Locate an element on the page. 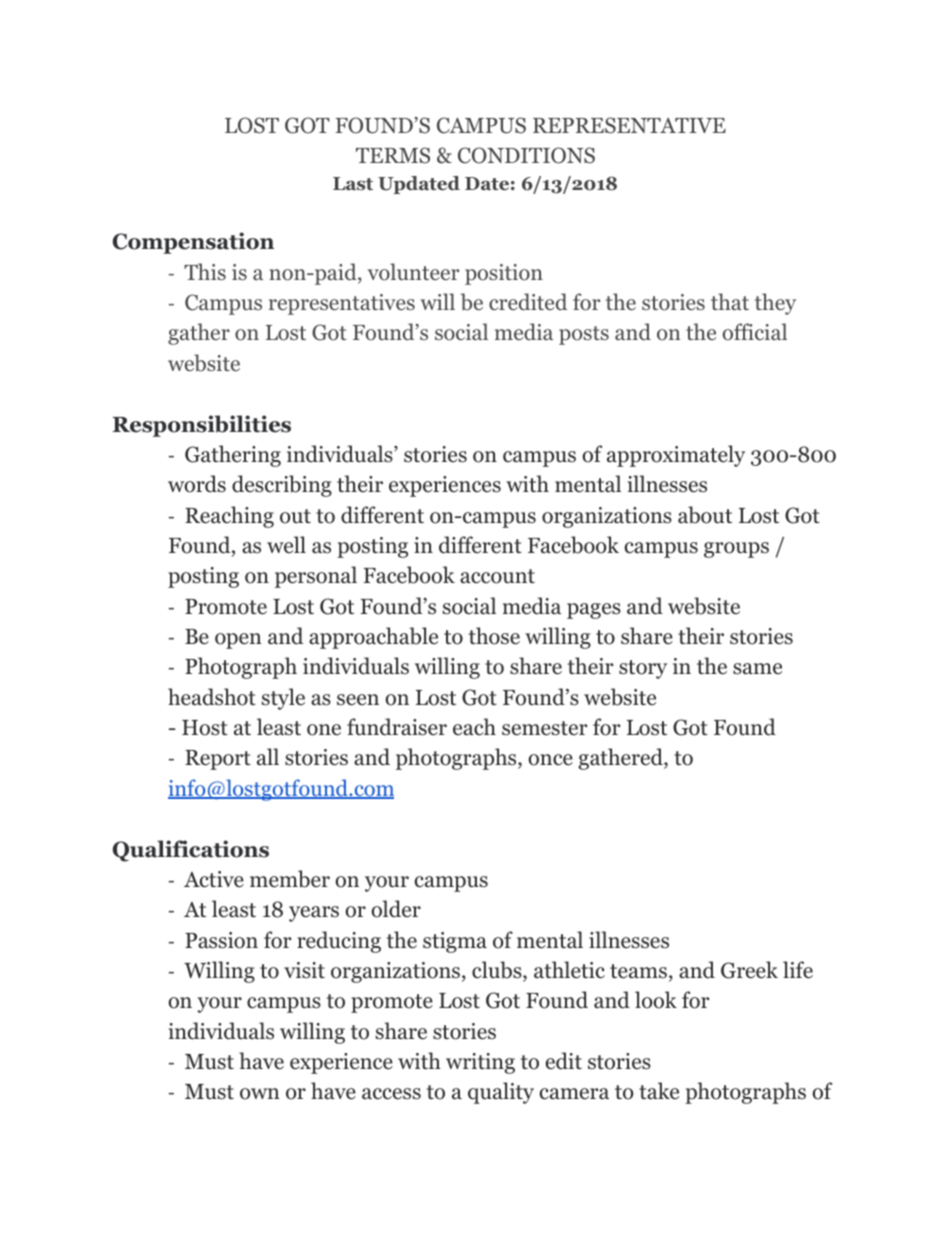 This document has width=952, height=1233. about is located at coordinates (705, 515).
